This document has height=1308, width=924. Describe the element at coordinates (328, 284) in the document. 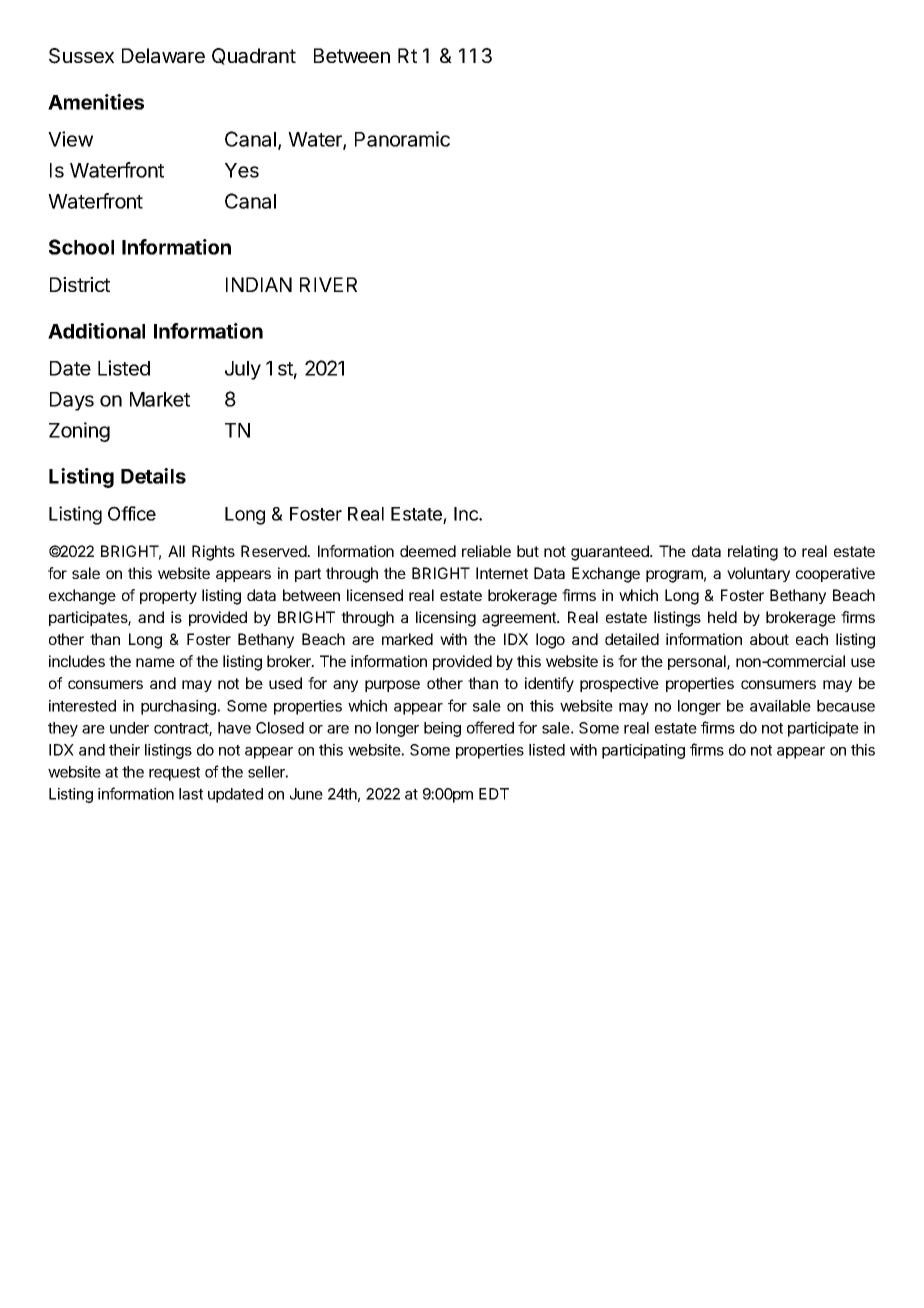

I see `RIVER` at that location.
